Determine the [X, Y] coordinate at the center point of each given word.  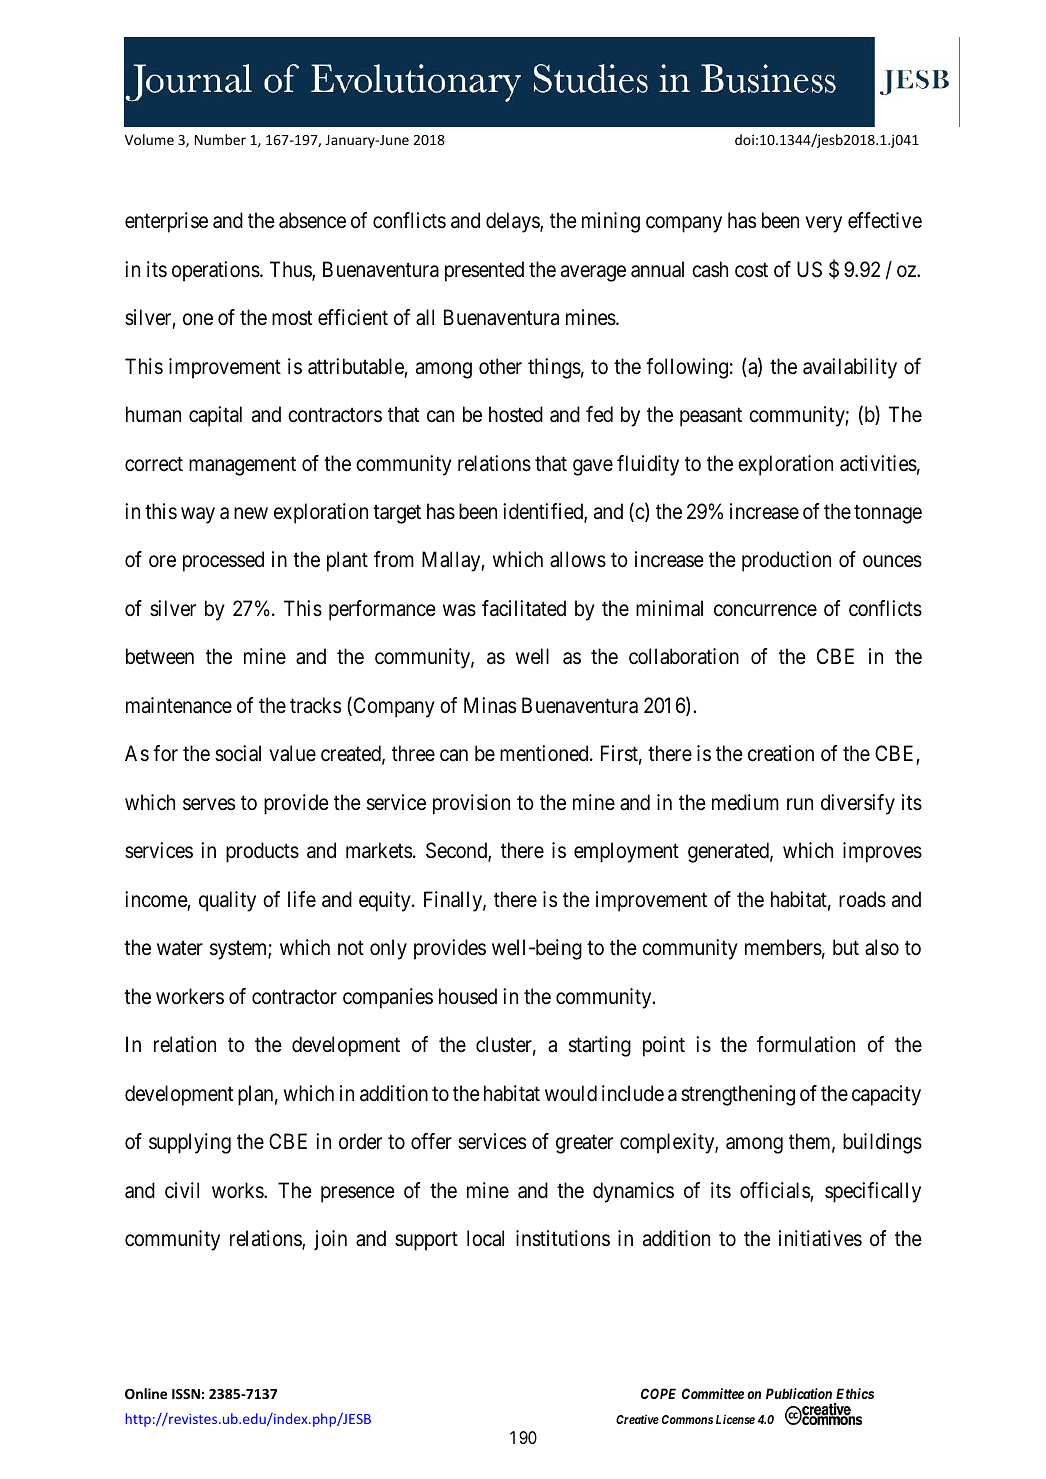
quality [227, 901]
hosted [516, 414]
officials [775, 1190]
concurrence [765, 610]
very [824, 225]
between [160, 656]
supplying [190, 1143]
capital [215, 416]
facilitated [524, 608]
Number [220, 139]
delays [513, 222]
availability [850, 368]
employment [626, 852]
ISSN [186, 1394]
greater [584, 1144]
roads [862, 899]
